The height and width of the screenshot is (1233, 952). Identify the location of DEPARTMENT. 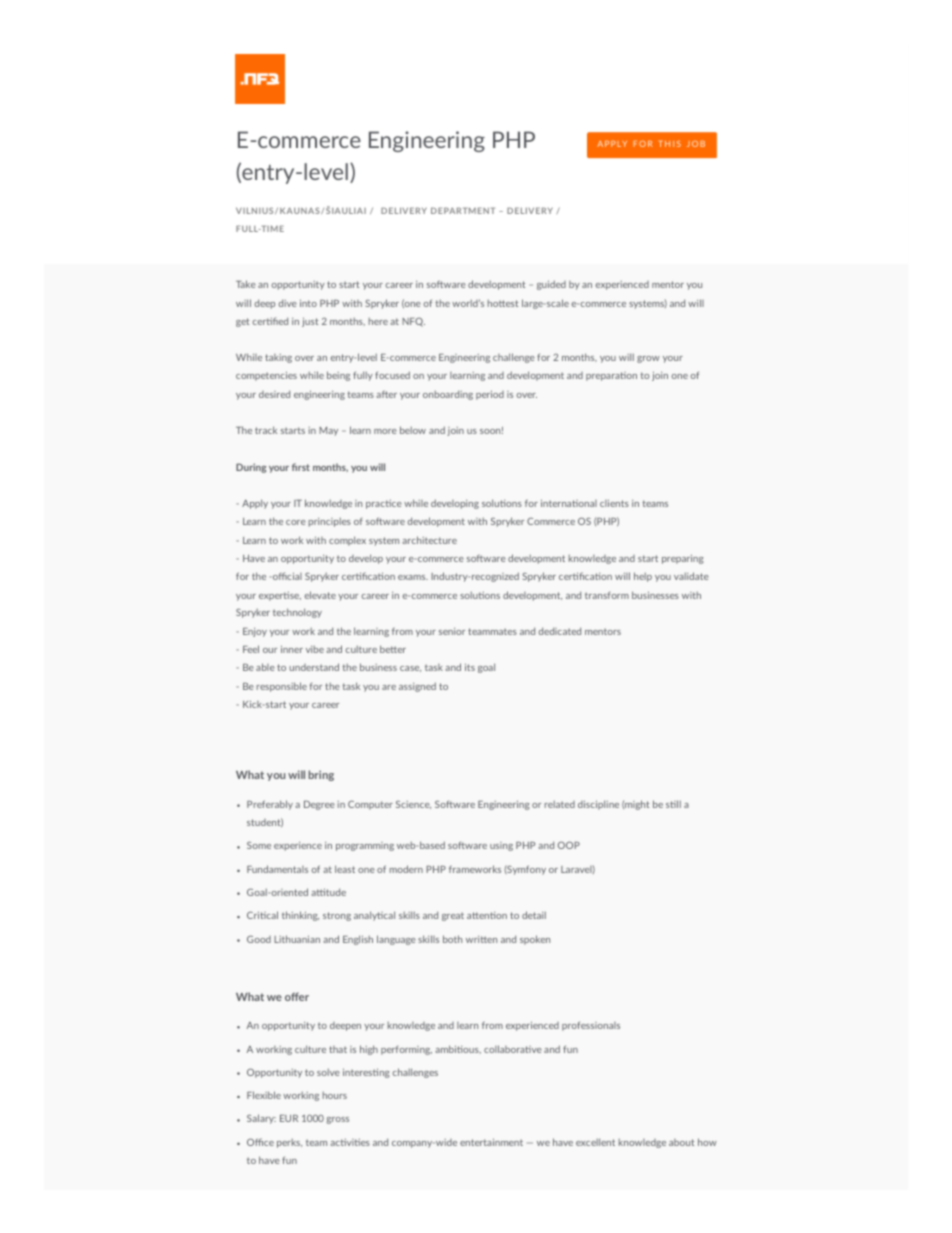
(463, 210).
